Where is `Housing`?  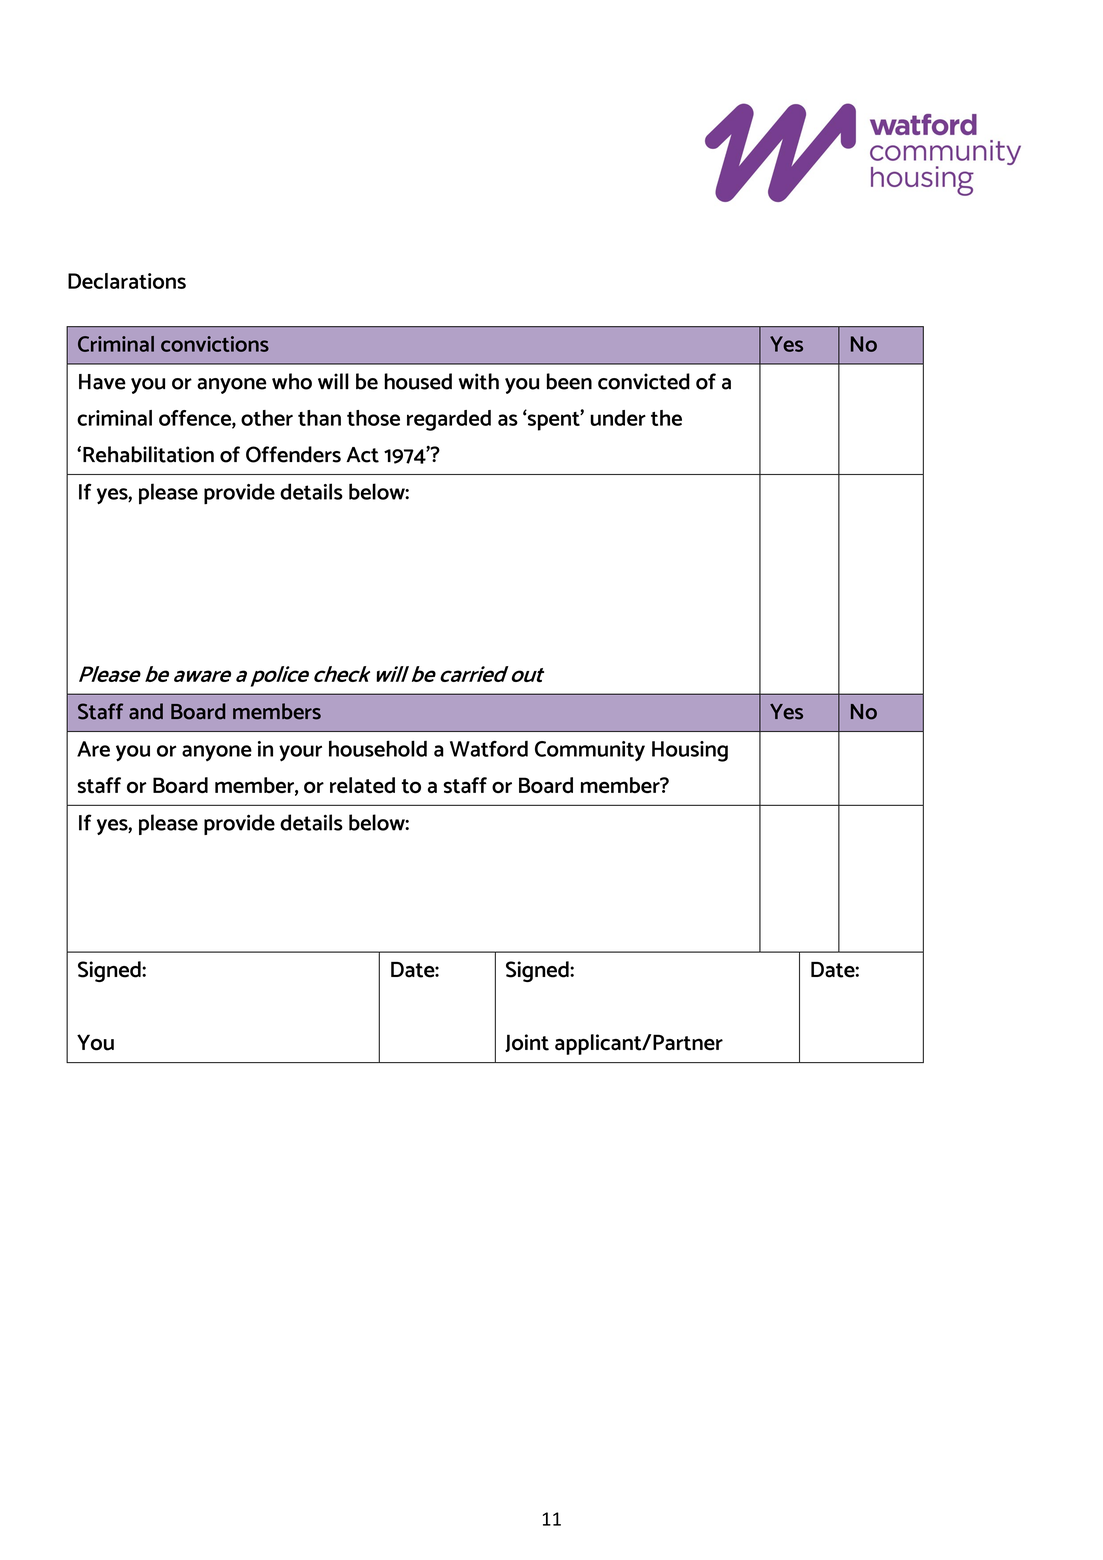 Housing is located at coordinates (690, 751).
